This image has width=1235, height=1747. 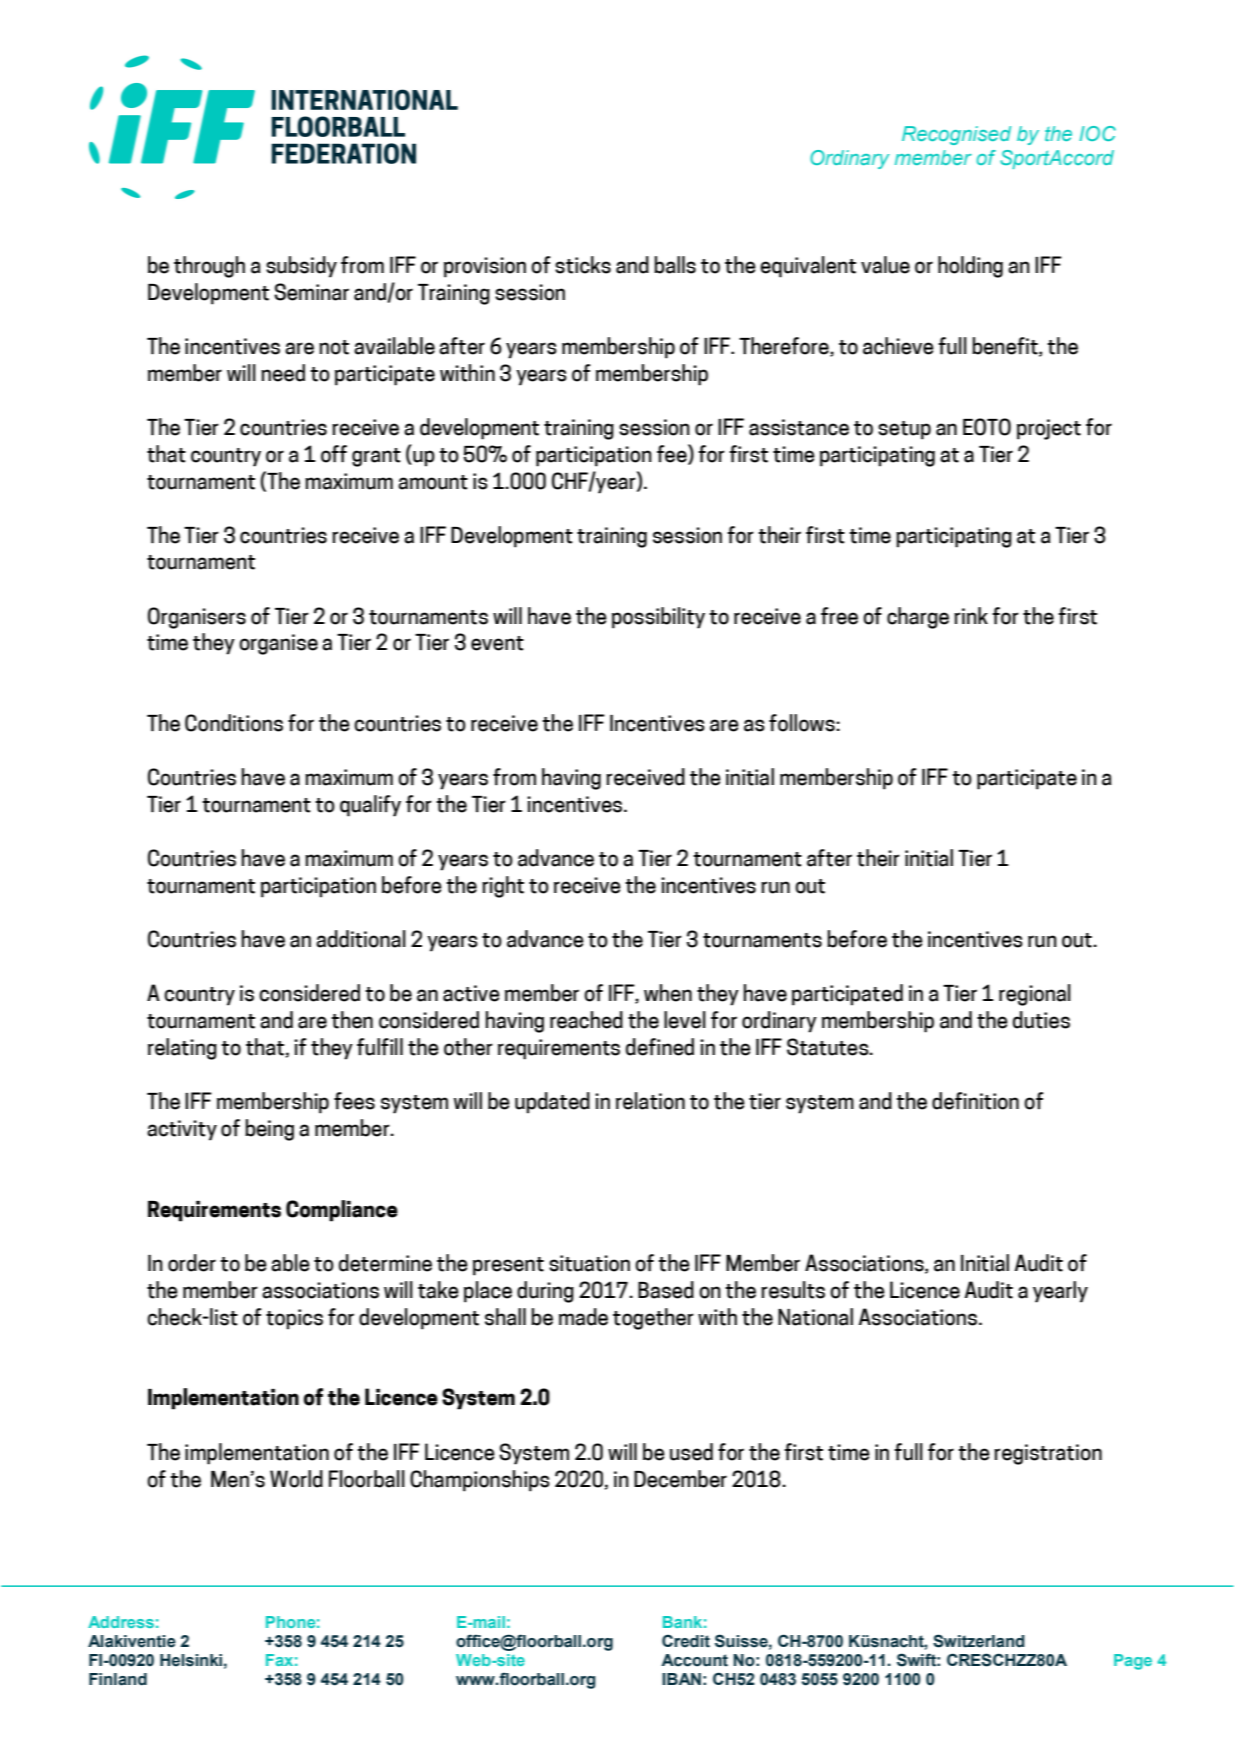 What do you see at coordinates (815, 1317) in the image?
I see `National` at bounding box center [815, 1317].
